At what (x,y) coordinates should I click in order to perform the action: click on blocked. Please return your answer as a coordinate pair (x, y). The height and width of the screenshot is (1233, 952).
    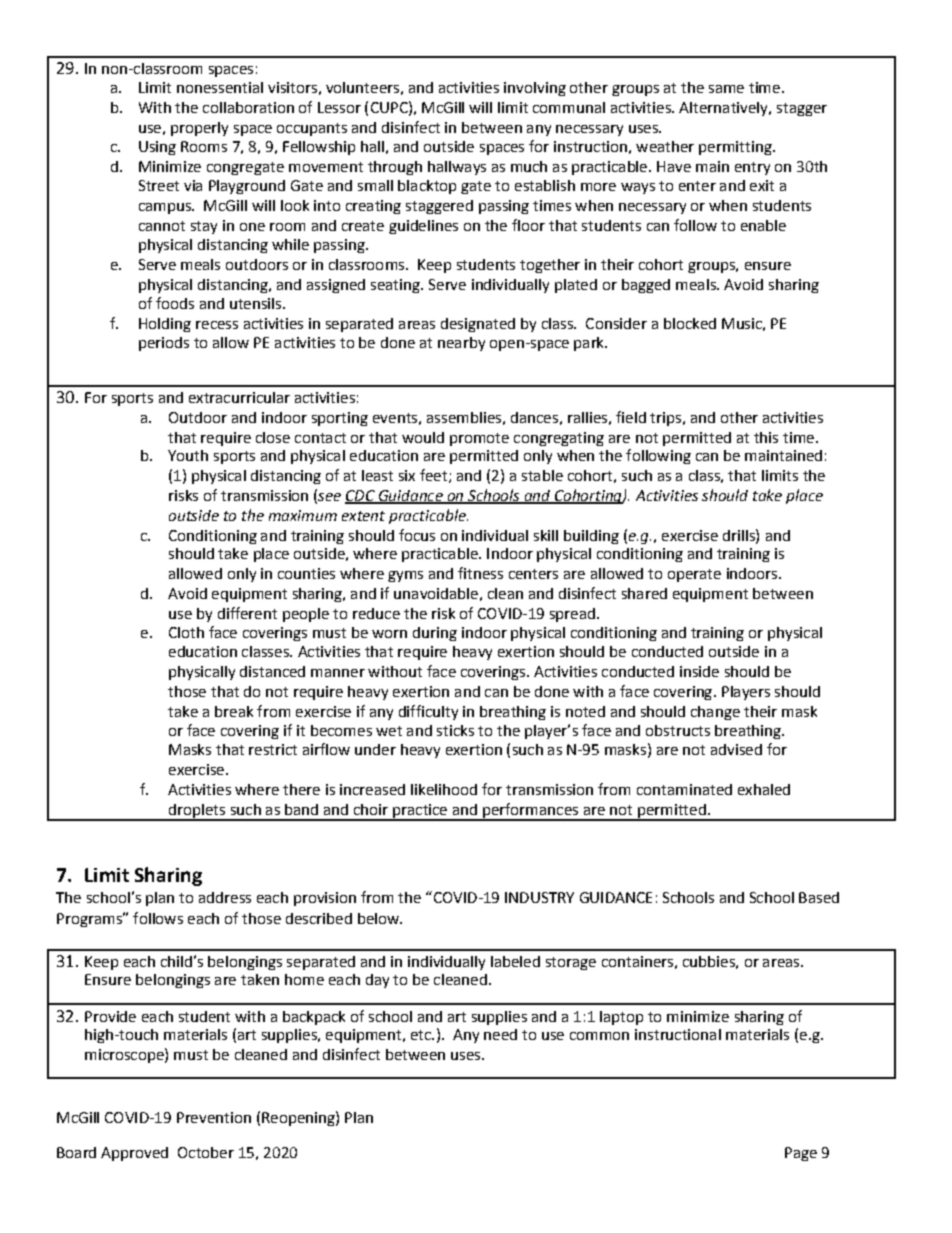
    Looking at the image, I should click on (690, 323).
